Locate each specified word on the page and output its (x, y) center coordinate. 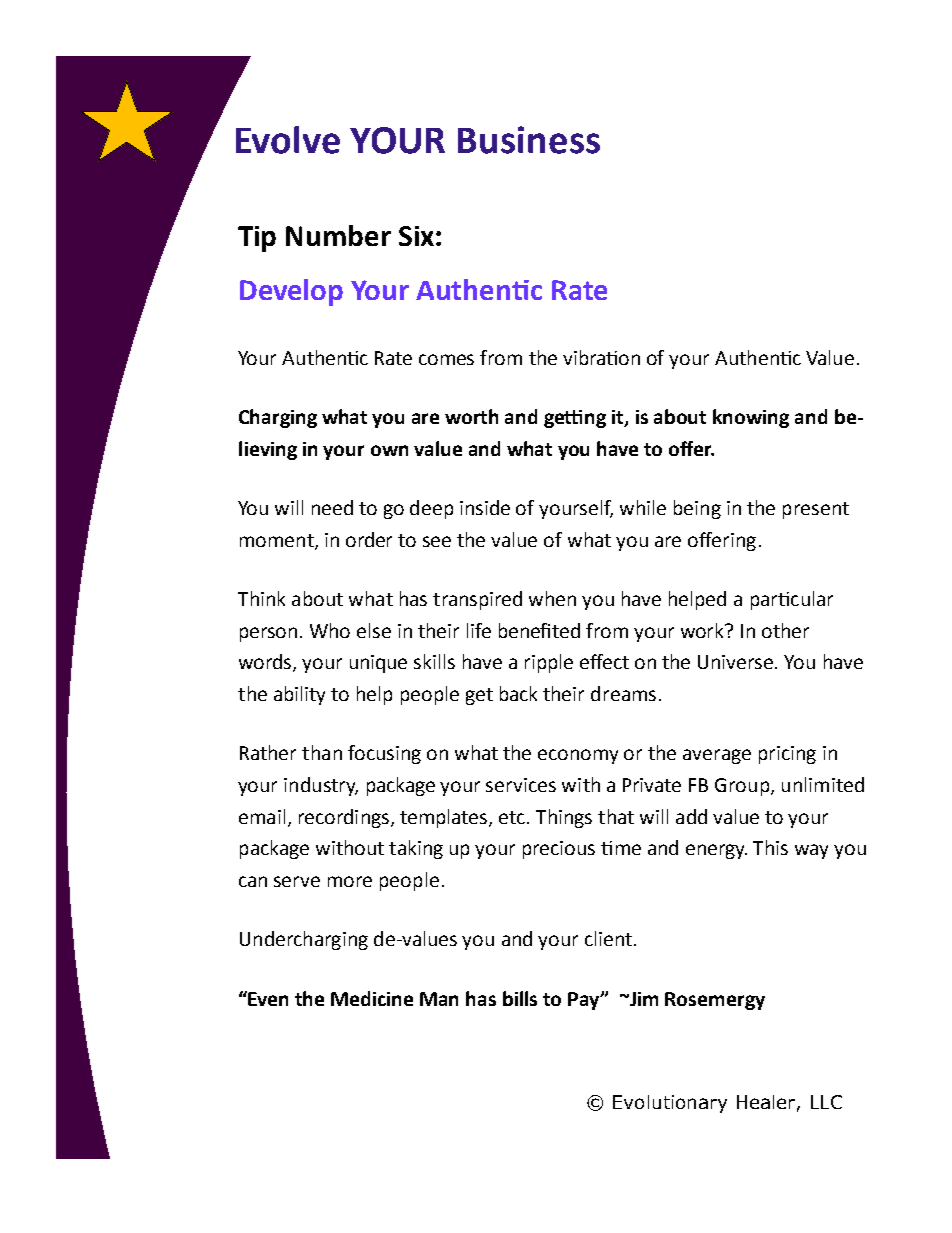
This (770, 847)
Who (330, 630)
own (389, 450)
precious (559, 850)
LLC (826, 1102)
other (785, 630)
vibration (601, 357)
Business (529, 140)
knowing (751, 418)
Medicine (372, 998)
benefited (539, 630)
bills (520, 998)
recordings (344, 818)
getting (575, 419)
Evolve (288, 140)
